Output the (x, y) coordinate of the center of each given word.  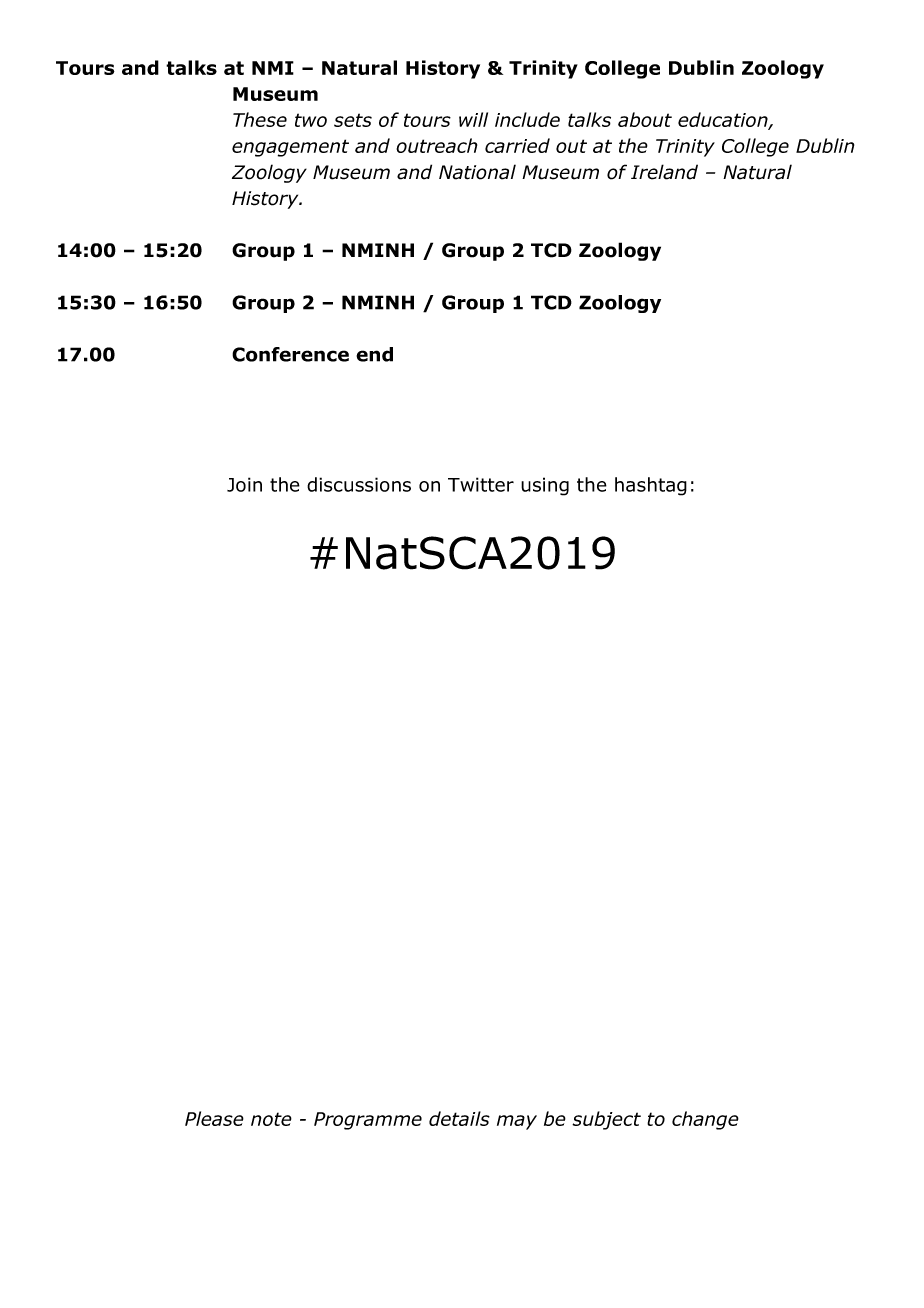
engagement (290, 148)
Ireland (664, 172)
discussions (359, 484)
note (271, 1119)
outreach (436, 145)
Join (244, 484)
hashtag (651, 486)
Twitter (481, 484)
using (545, 486)
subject (606, 1120)
